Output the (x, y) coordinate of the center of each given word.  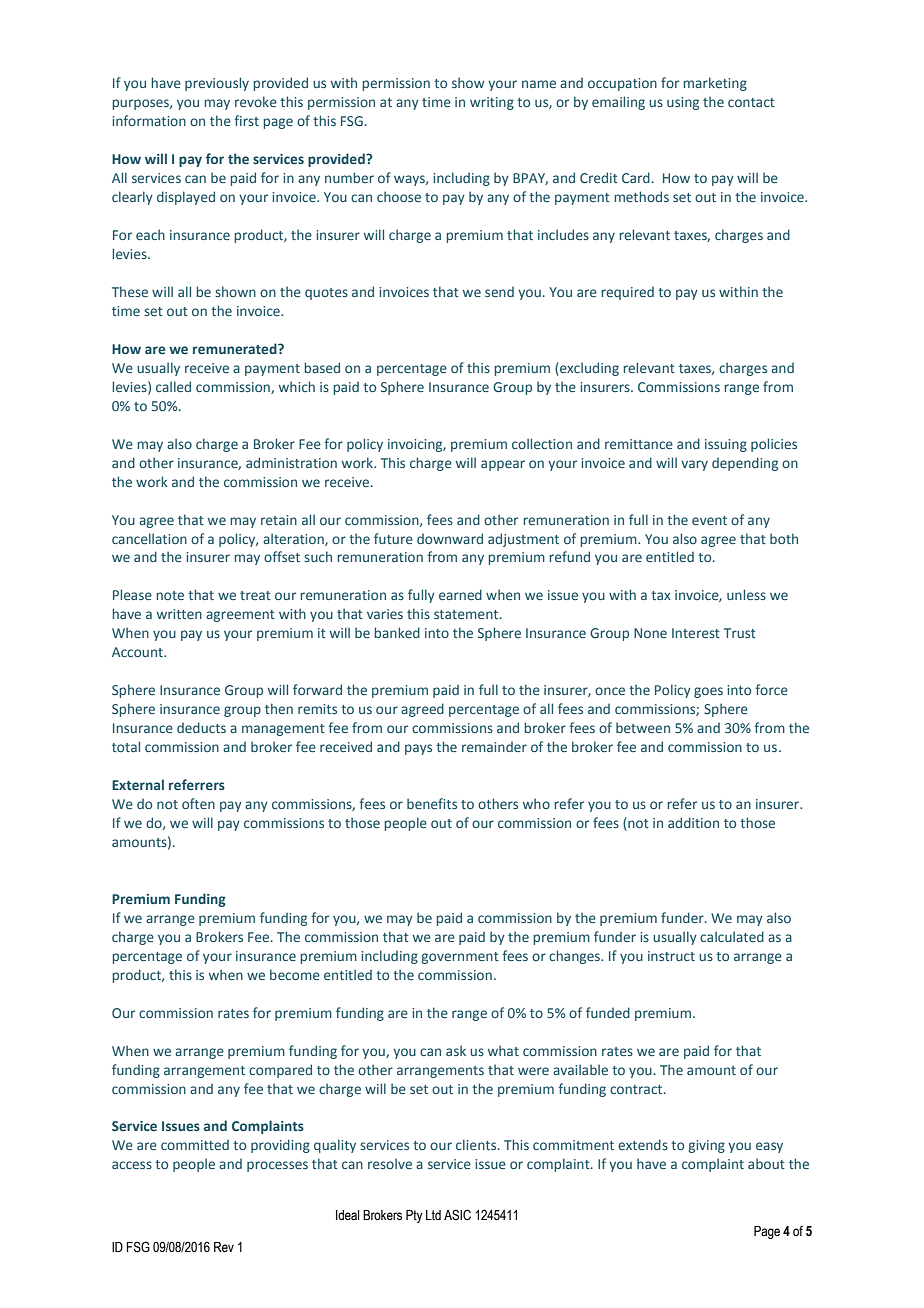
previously (217, 84)
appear (503, 465)
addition (693, 822)
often (198, 803)
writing (492, 103)
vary (694, 465)
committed (195, 1145)
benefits (432, 803)
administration (291, 462)
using (683, 103)
